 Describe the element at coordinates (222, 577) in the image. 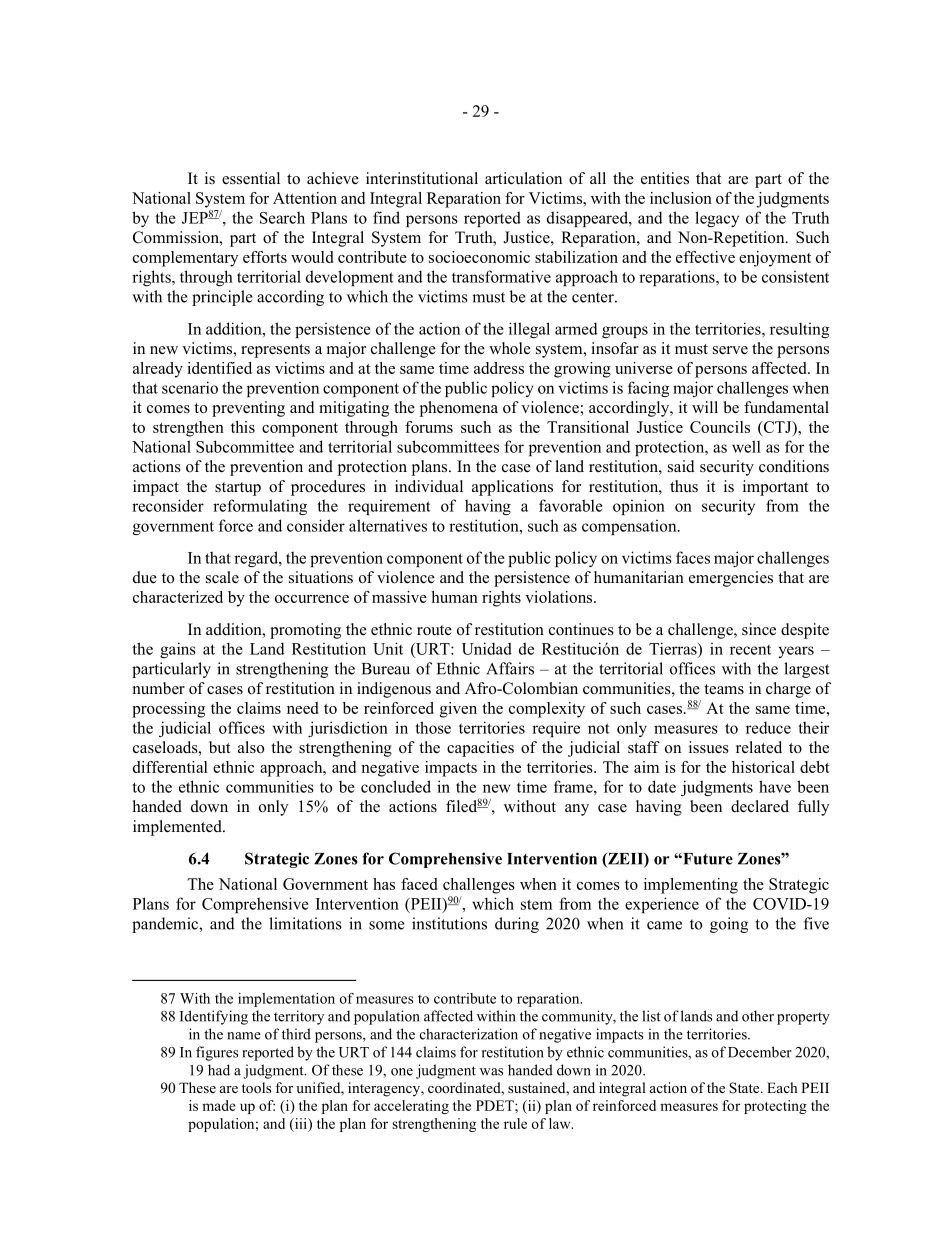

I see `scale` at that location.
